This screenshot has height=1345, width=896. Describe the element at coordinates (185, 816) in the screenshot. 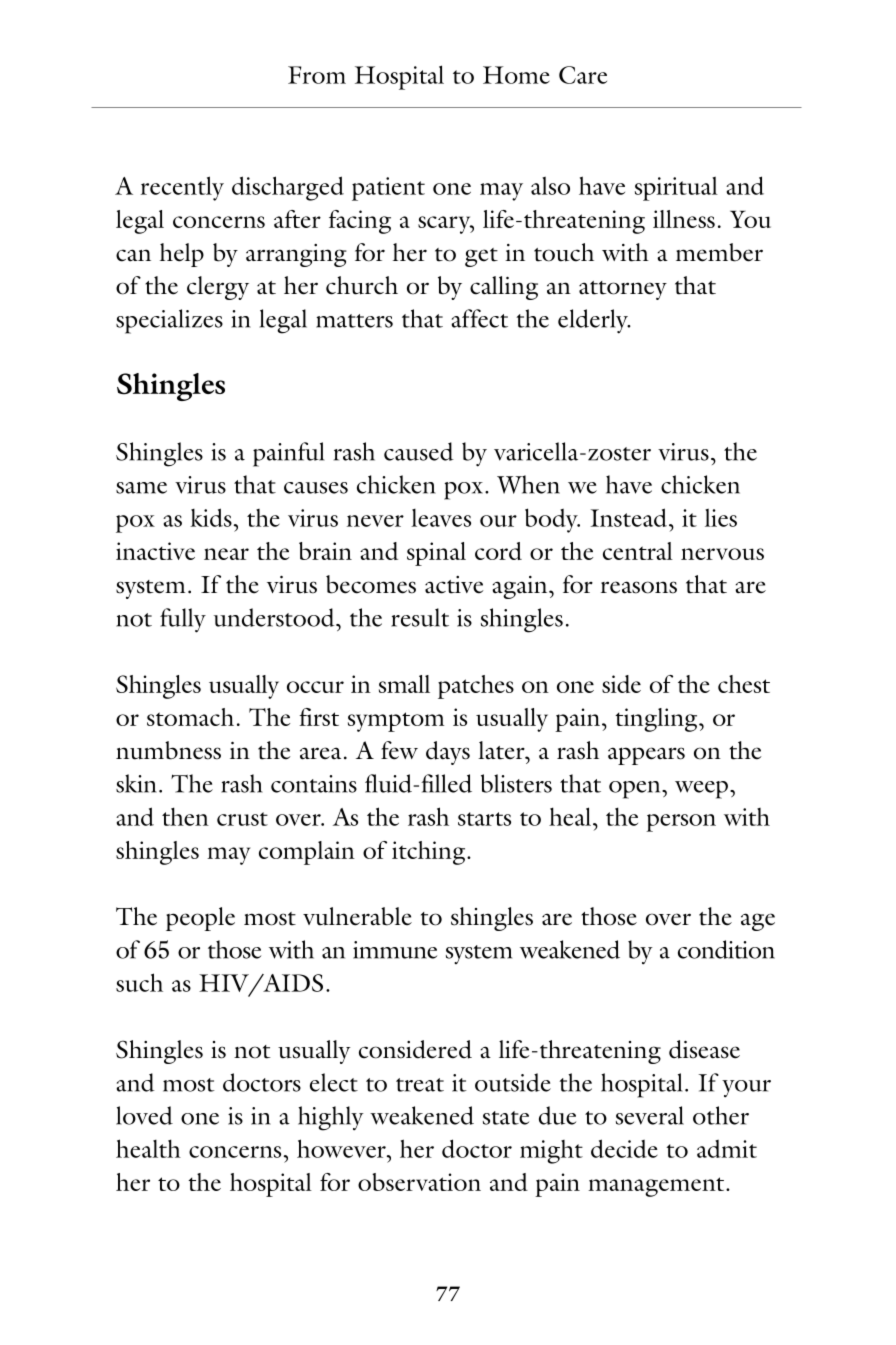

I see `then` at that location.
